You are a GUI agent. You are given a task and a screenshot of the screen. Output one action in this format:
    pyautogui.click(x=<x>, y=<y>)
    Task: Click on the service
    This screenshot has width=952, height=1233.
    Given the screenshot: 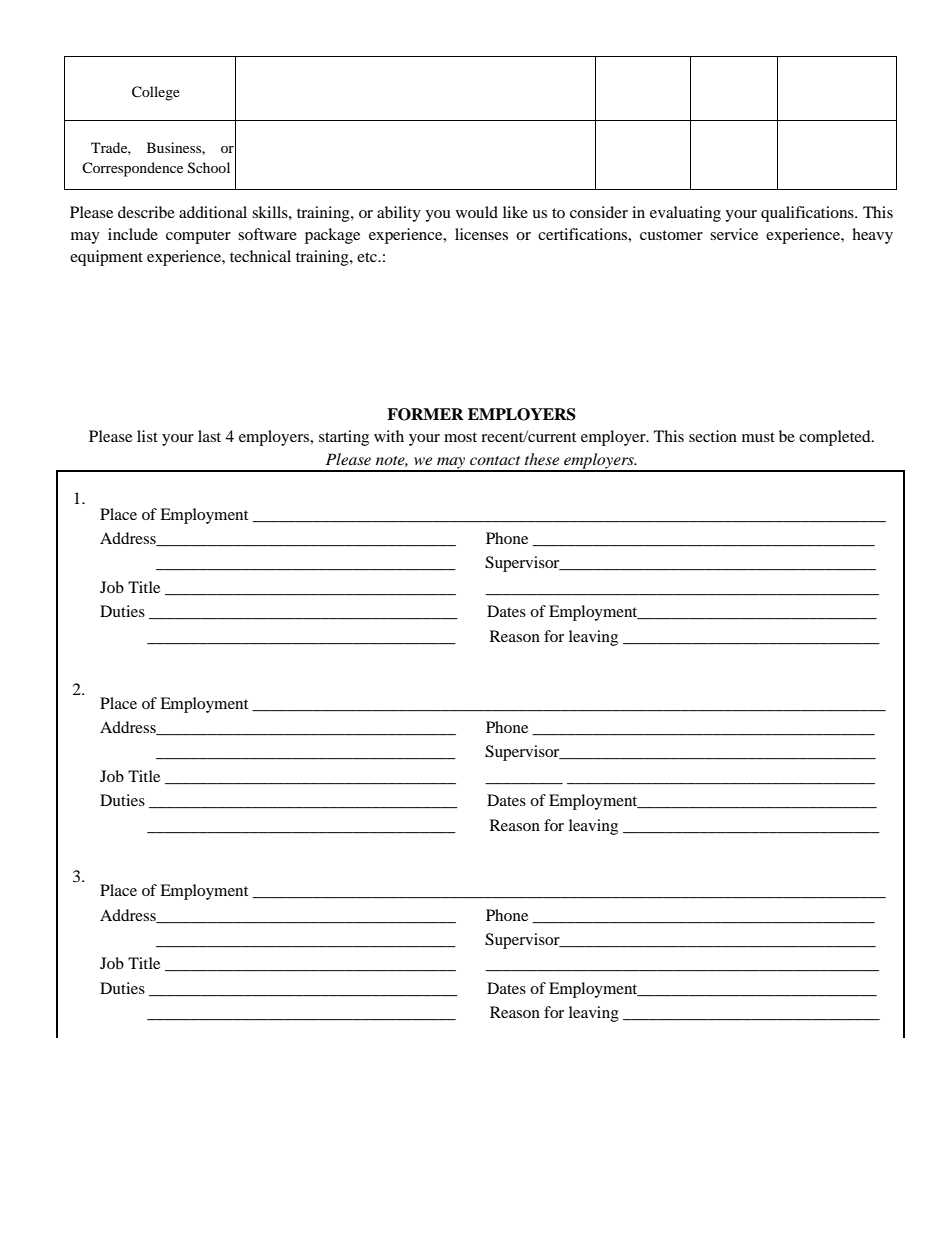 What is the action you would take?
    pyautogui.click(x=734, y=234)
